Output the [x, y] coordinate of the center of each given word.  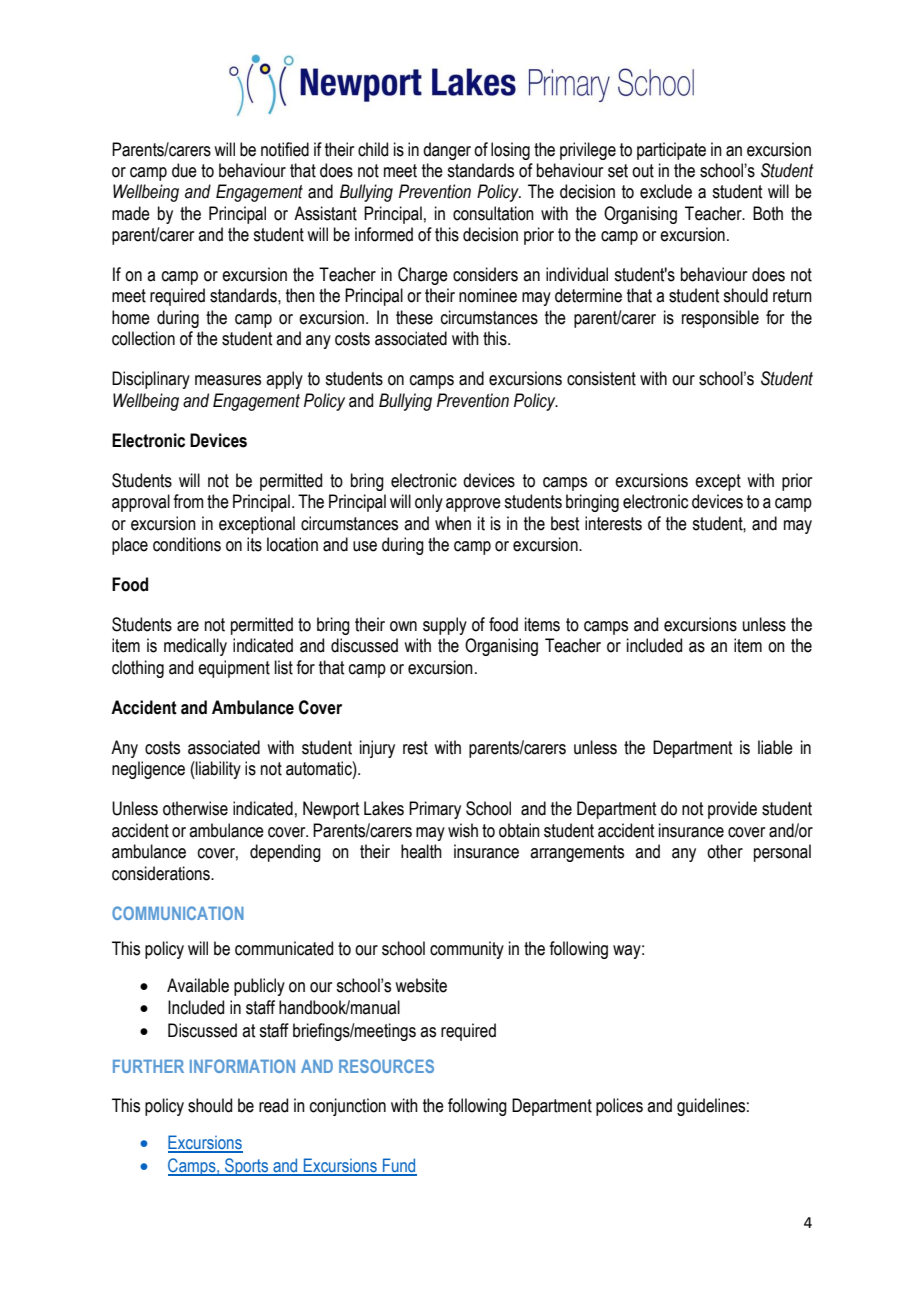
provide [732, 810]
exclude [666, 191]
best [565, 523]
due [184, 170]
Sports [247, 1167]
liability [217, 770]
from [188, 501]
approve [473, 505]
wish [463, 830]
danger [447, 151]
